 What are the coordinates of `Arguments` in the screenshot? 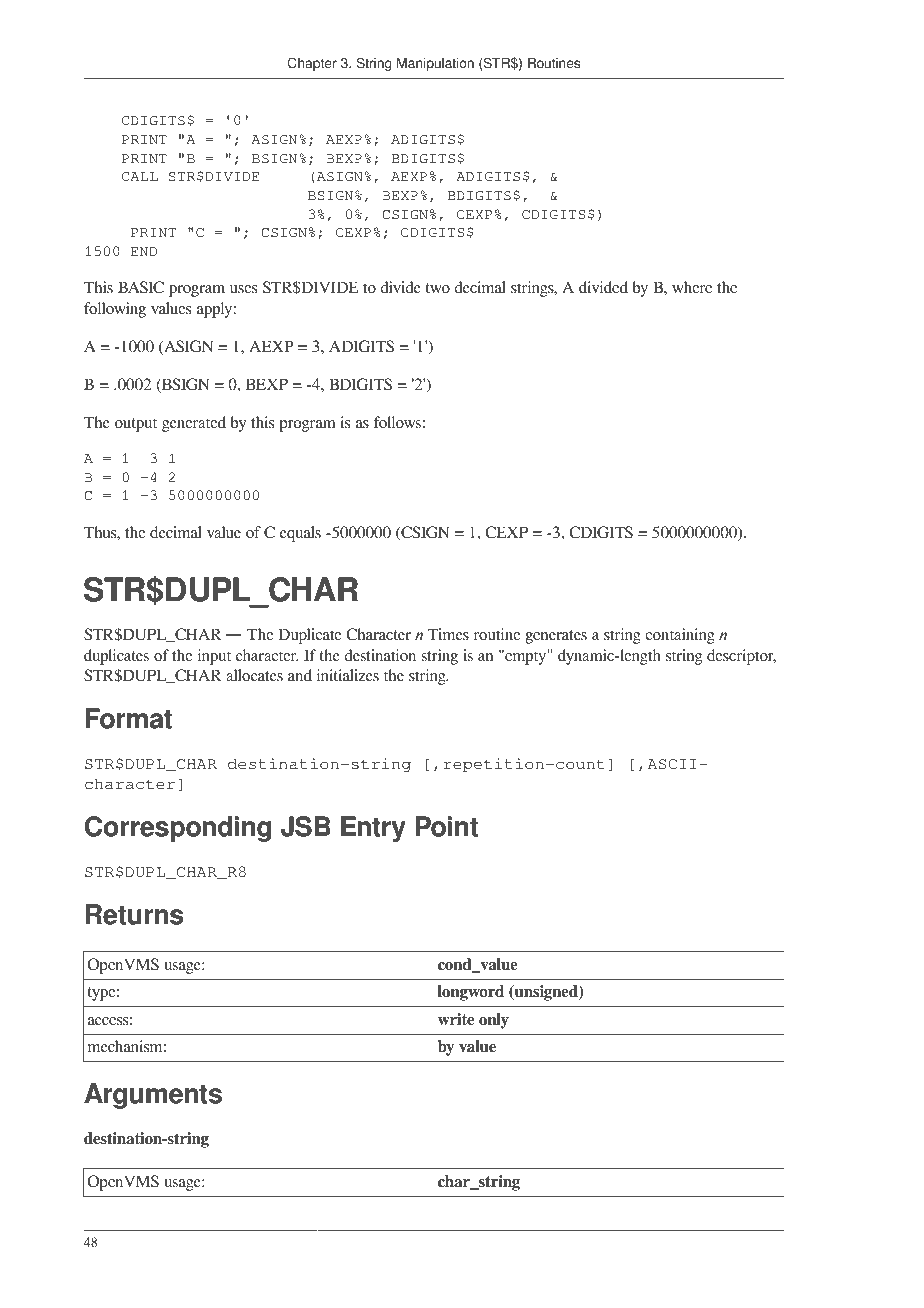 It's located at (153, 1096).
